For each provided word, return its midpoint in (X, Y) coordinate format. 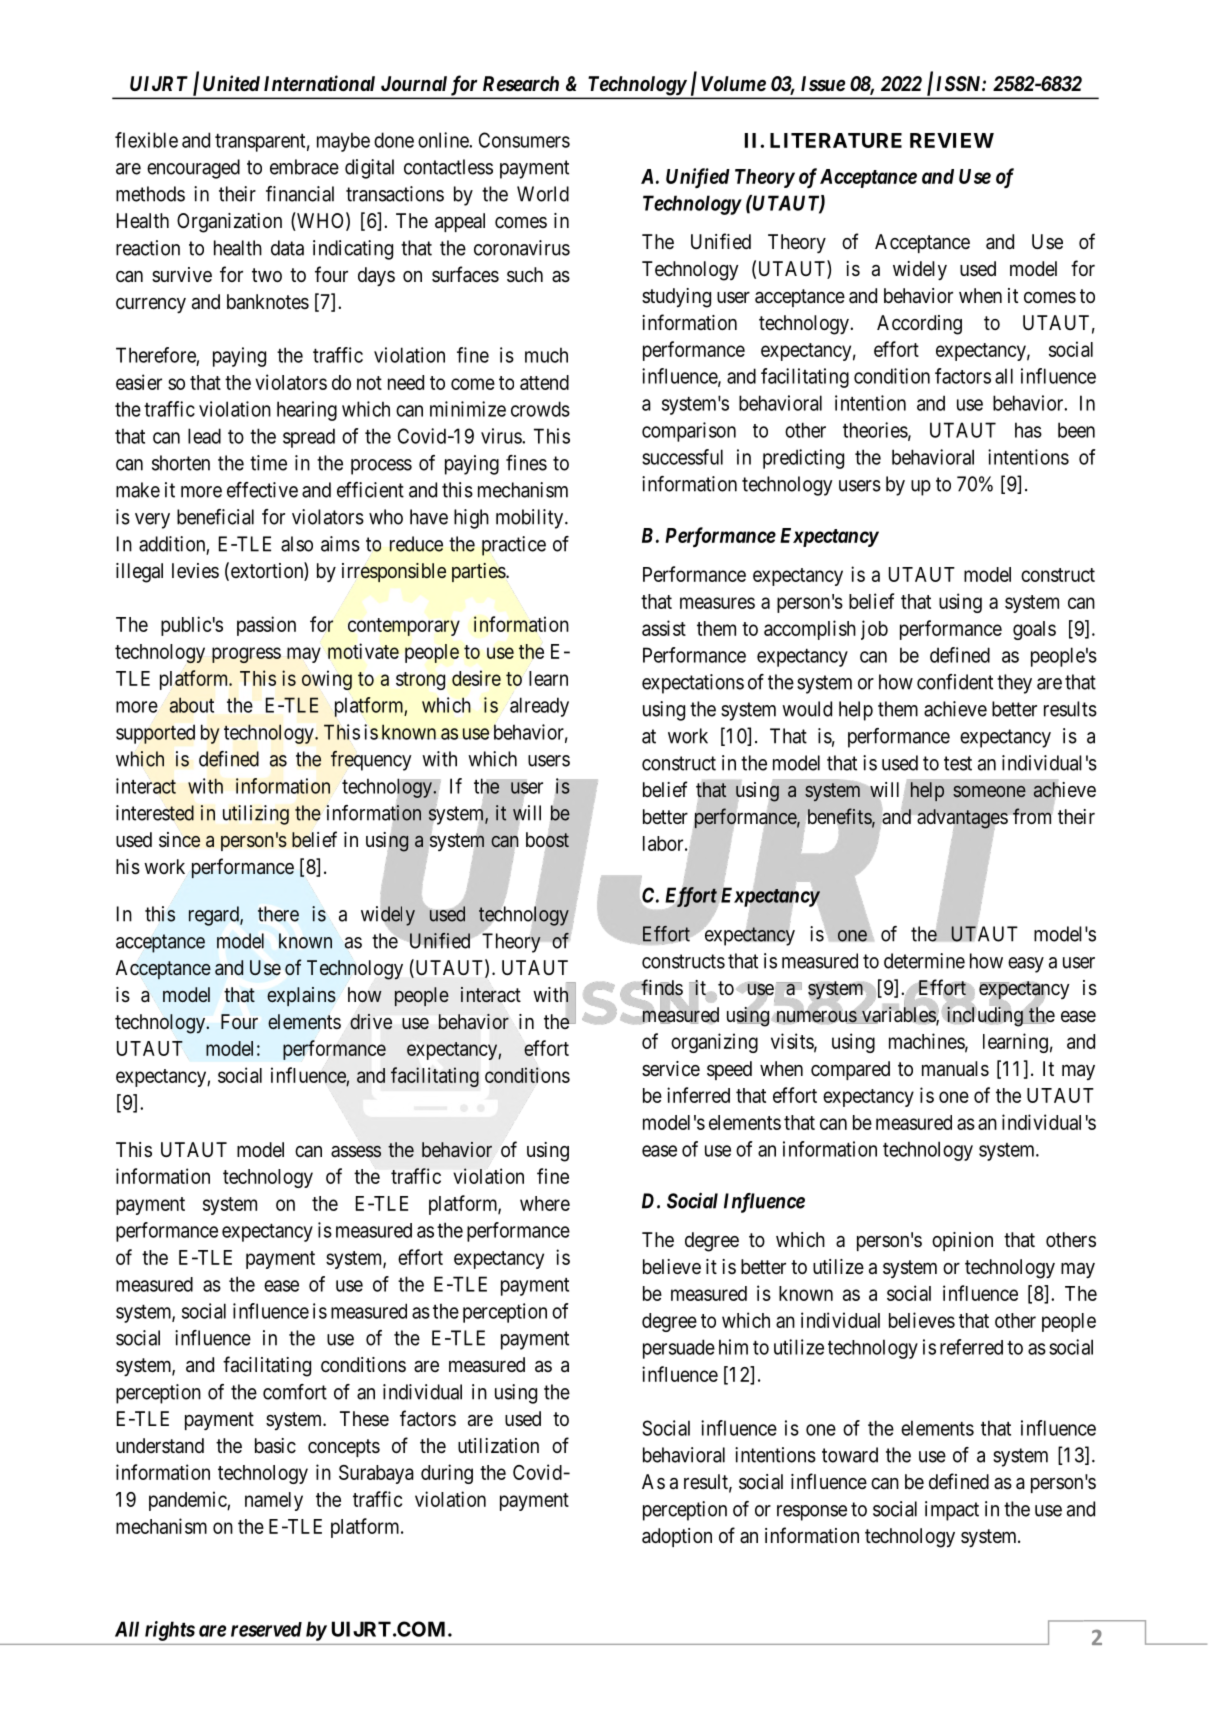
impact (952, 1511)
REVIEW (952, 140)
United (231, 83)
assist (664, 628)
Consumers (524, 140)
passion (266, 626)
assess (356, 1151)
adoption (677, 1537)
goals (1034, 630)
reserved (266, 1629)
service (671, 1068)
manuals (955, 1069)
